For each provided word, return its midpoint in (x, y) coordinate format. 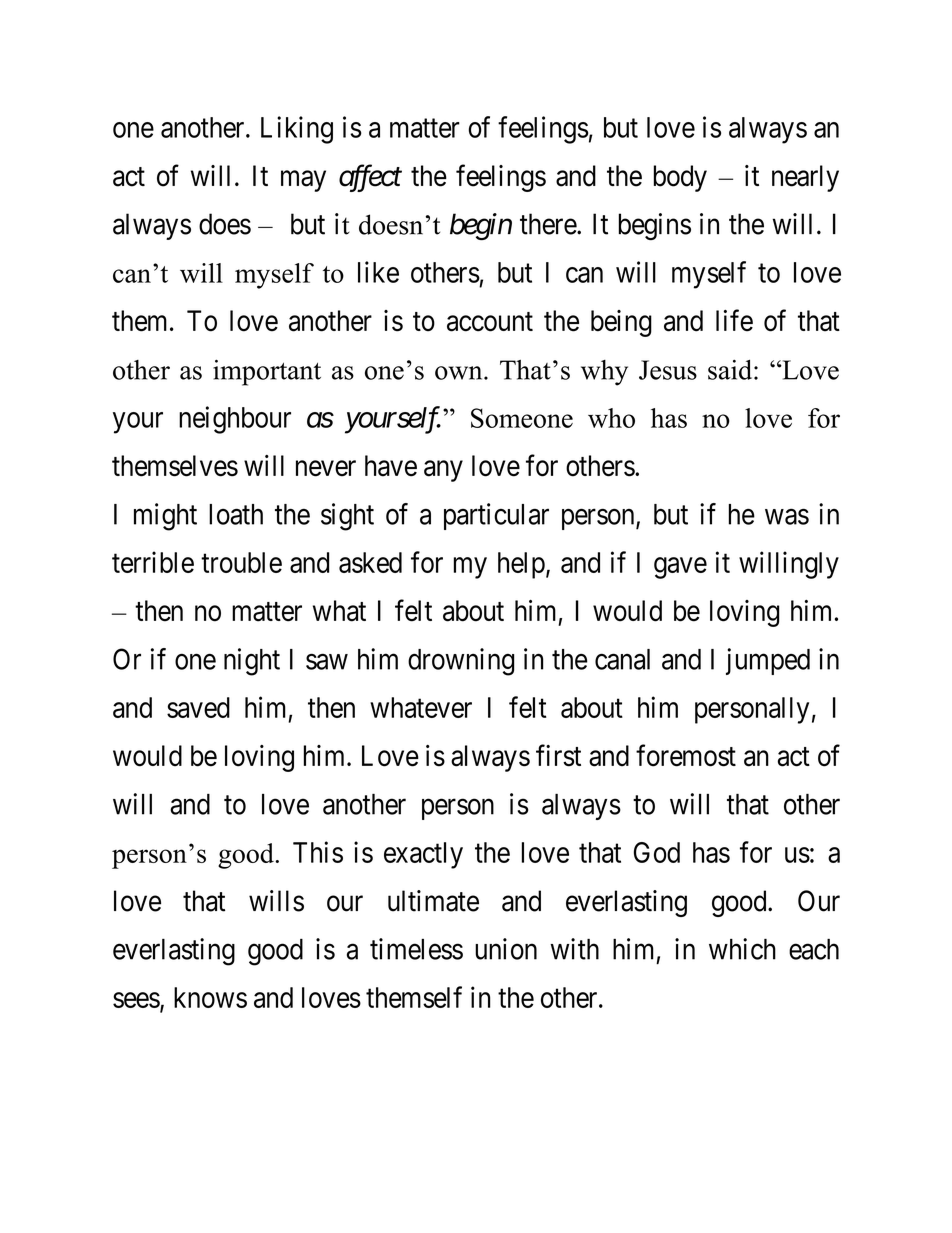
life (734, 320)
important (267, 372)
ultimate (433, 901)
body (680, 178)
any (443, 471)
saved (198, 707)
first (558, 755)
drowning (461, 662)
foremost (686, 755)
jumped (768, 661)
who (611, 418)
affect (370, 178)
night (252, 662)
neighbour (235, 420)
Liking (297, 130)
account (490, 322)
